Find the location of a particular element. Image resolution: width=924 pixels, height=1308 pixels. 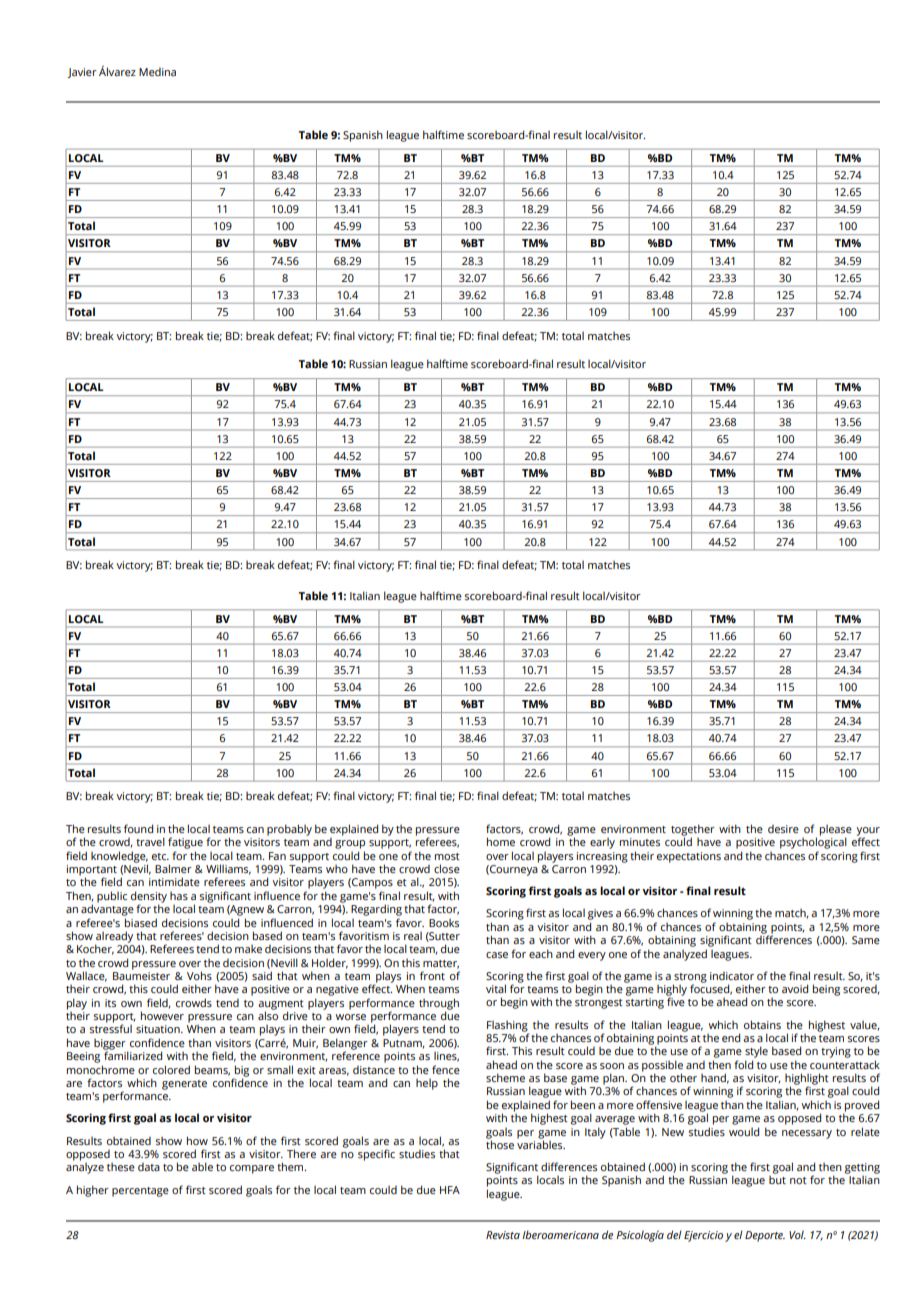

most is located at coordinates (447, 856).
